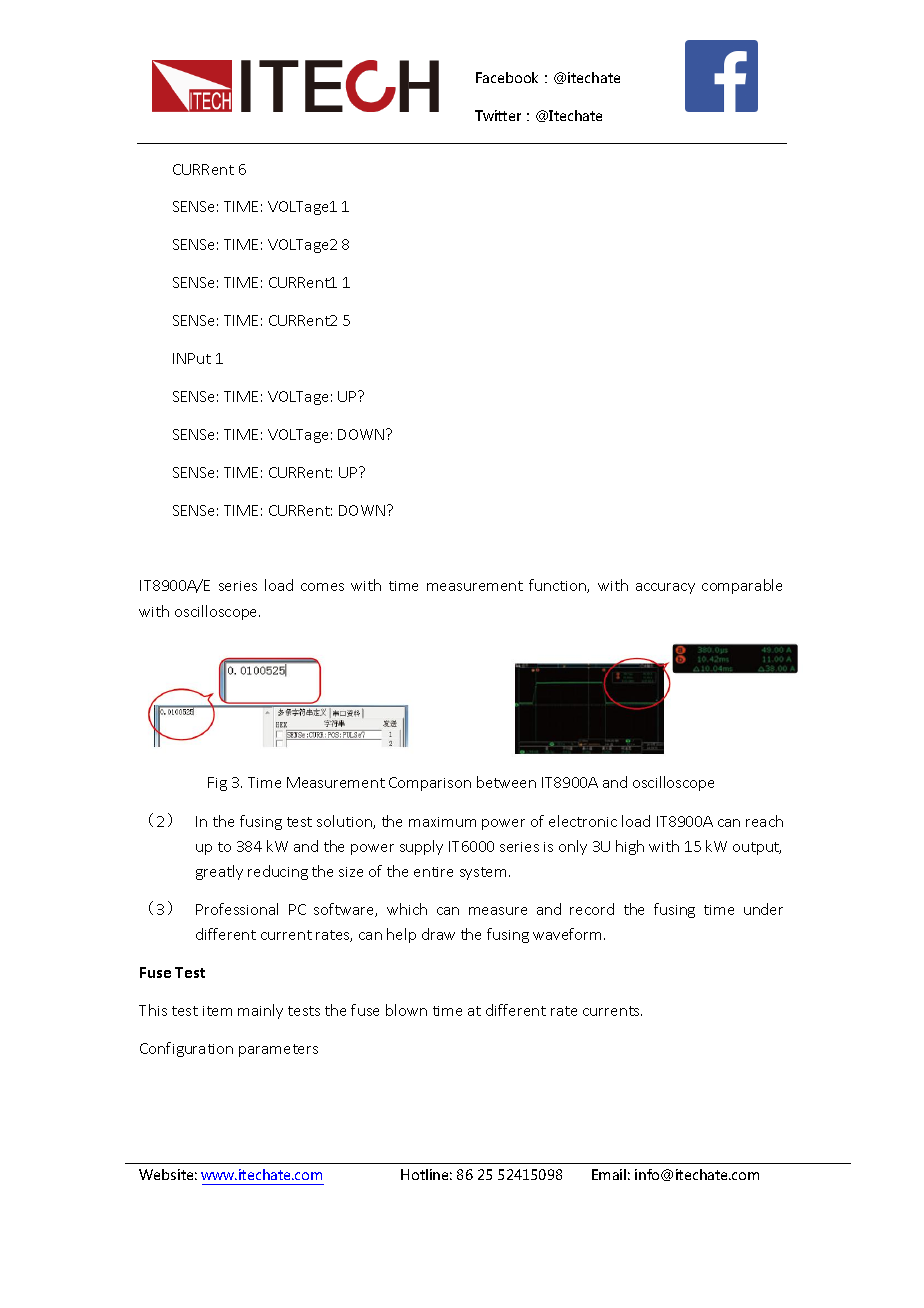  What do you see at coordinates (322, 587) in the screenshot?
I see `comes` at bounding box center [322, 587].
